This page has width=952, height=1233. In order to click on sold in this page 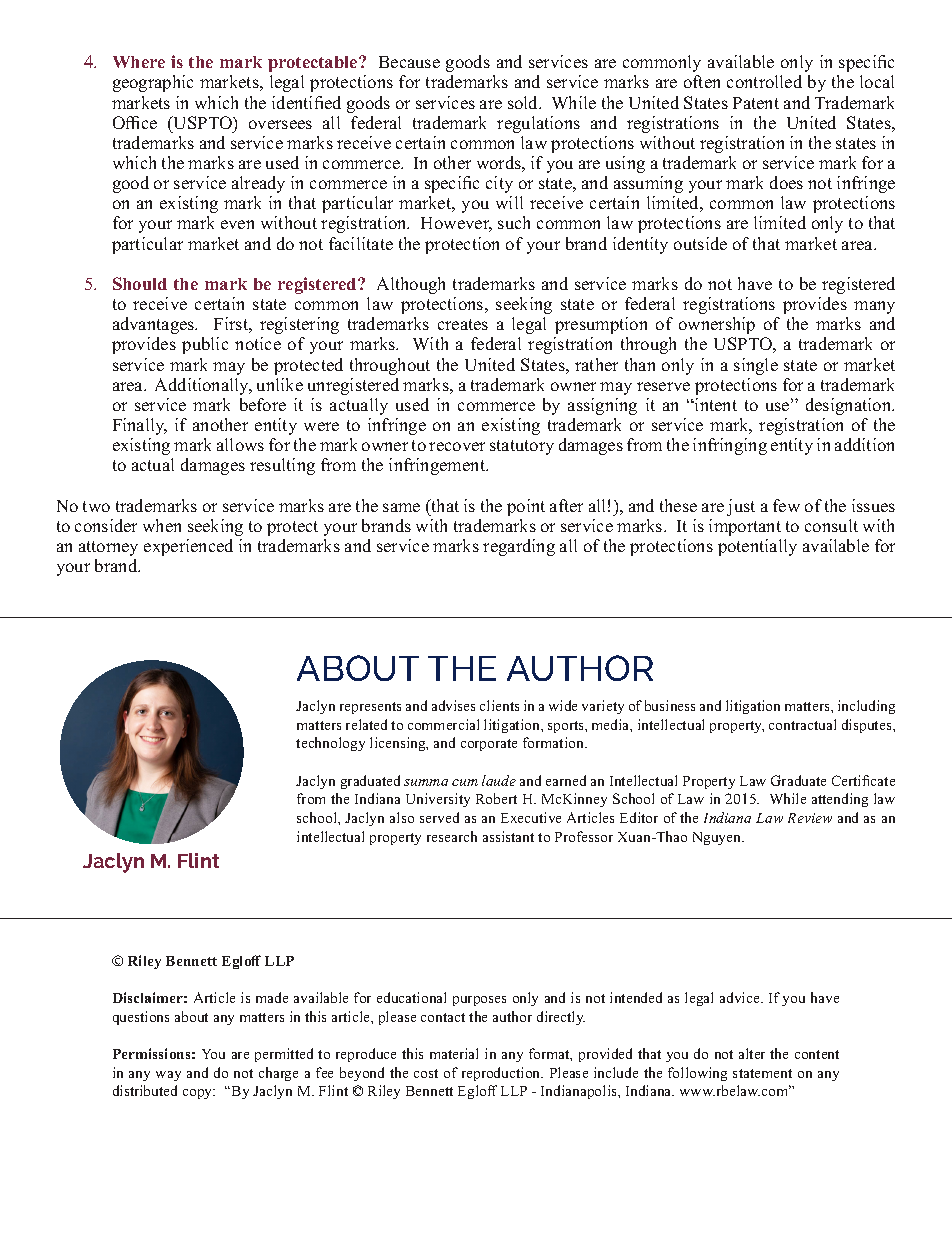, I will do `click(524, 102)`.
